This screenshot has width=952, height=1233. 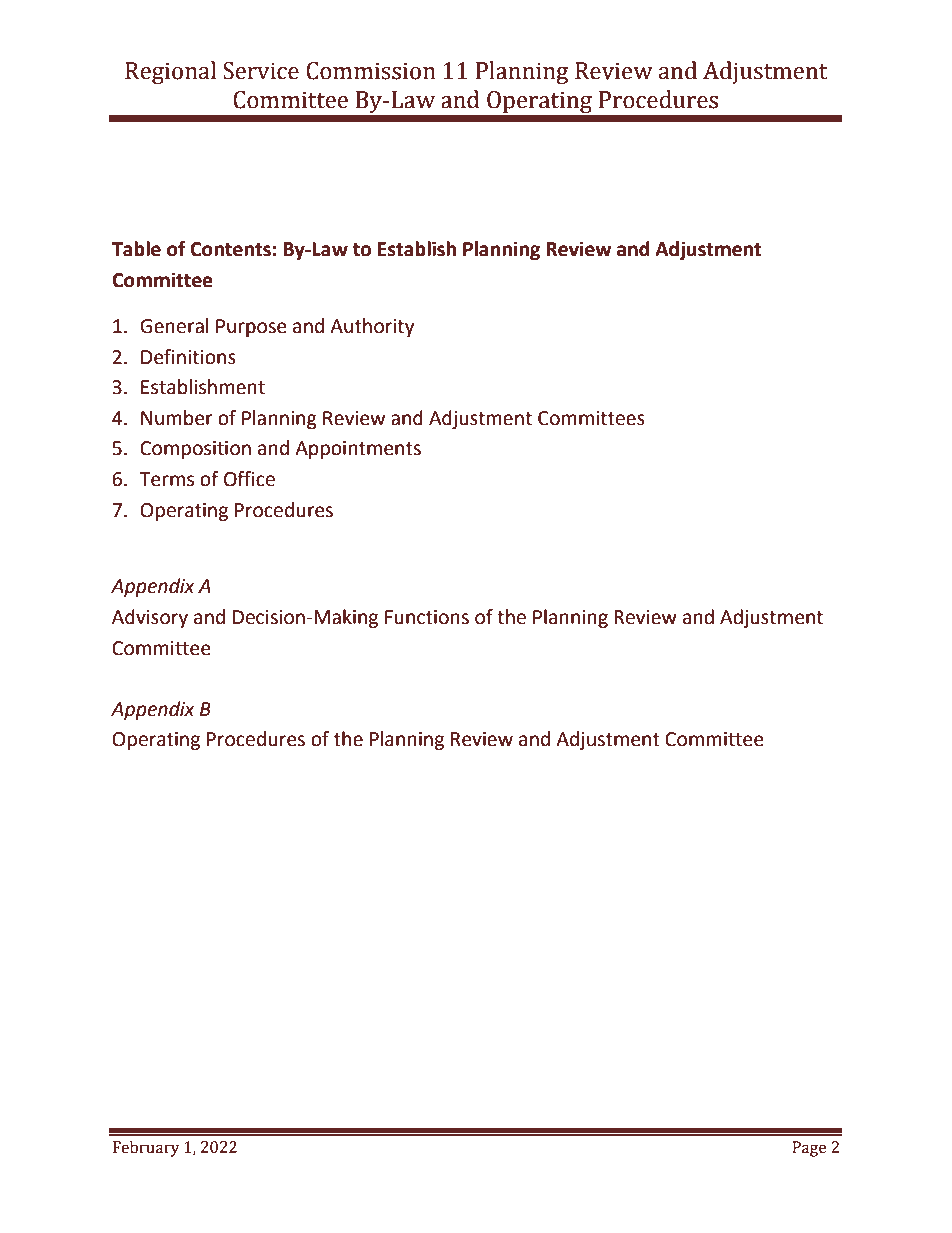 I want to click on Appointments, so click(x=358, y=450).
